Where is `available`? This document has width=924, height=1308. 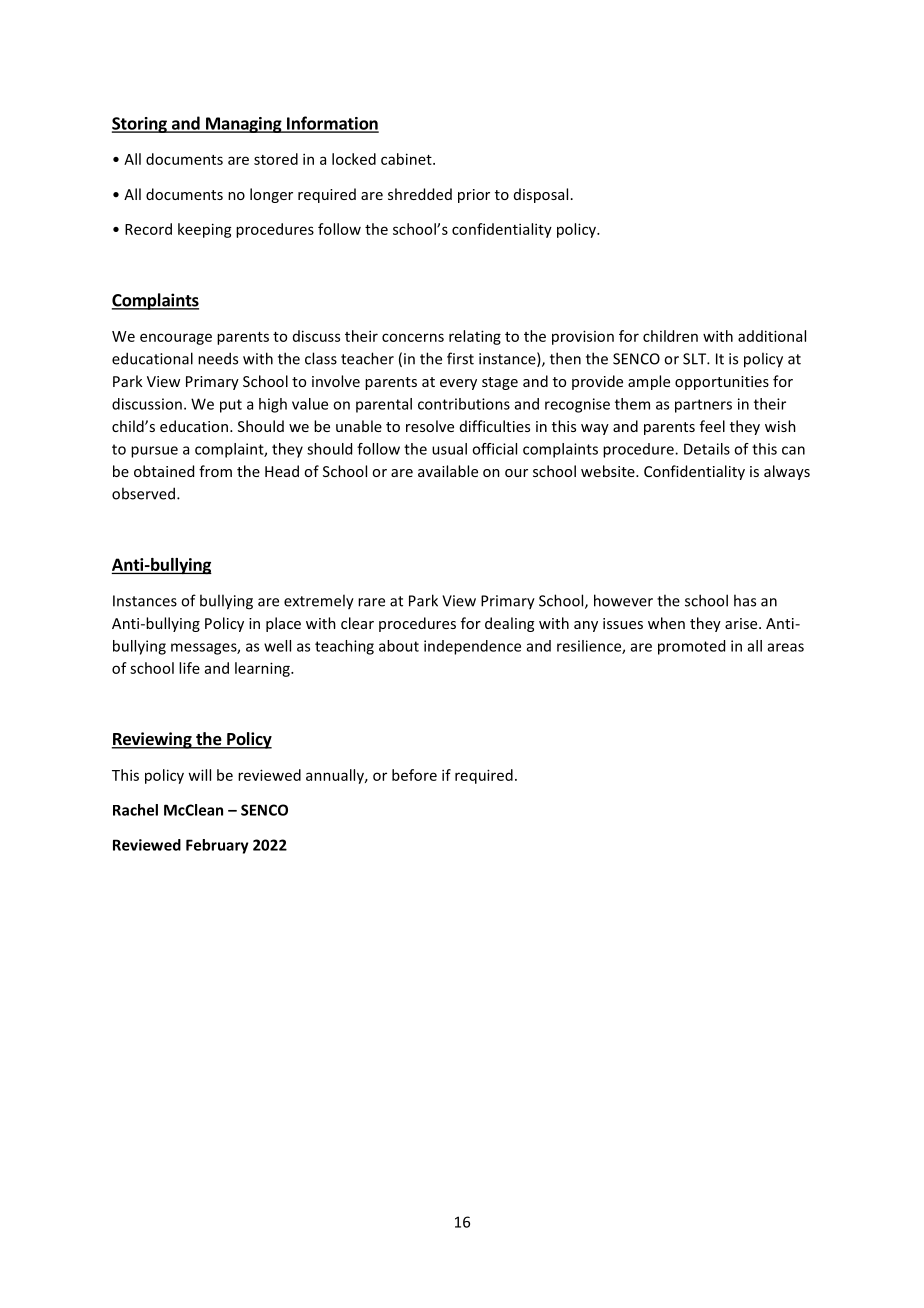
available is located at coordinates (448, 471).
